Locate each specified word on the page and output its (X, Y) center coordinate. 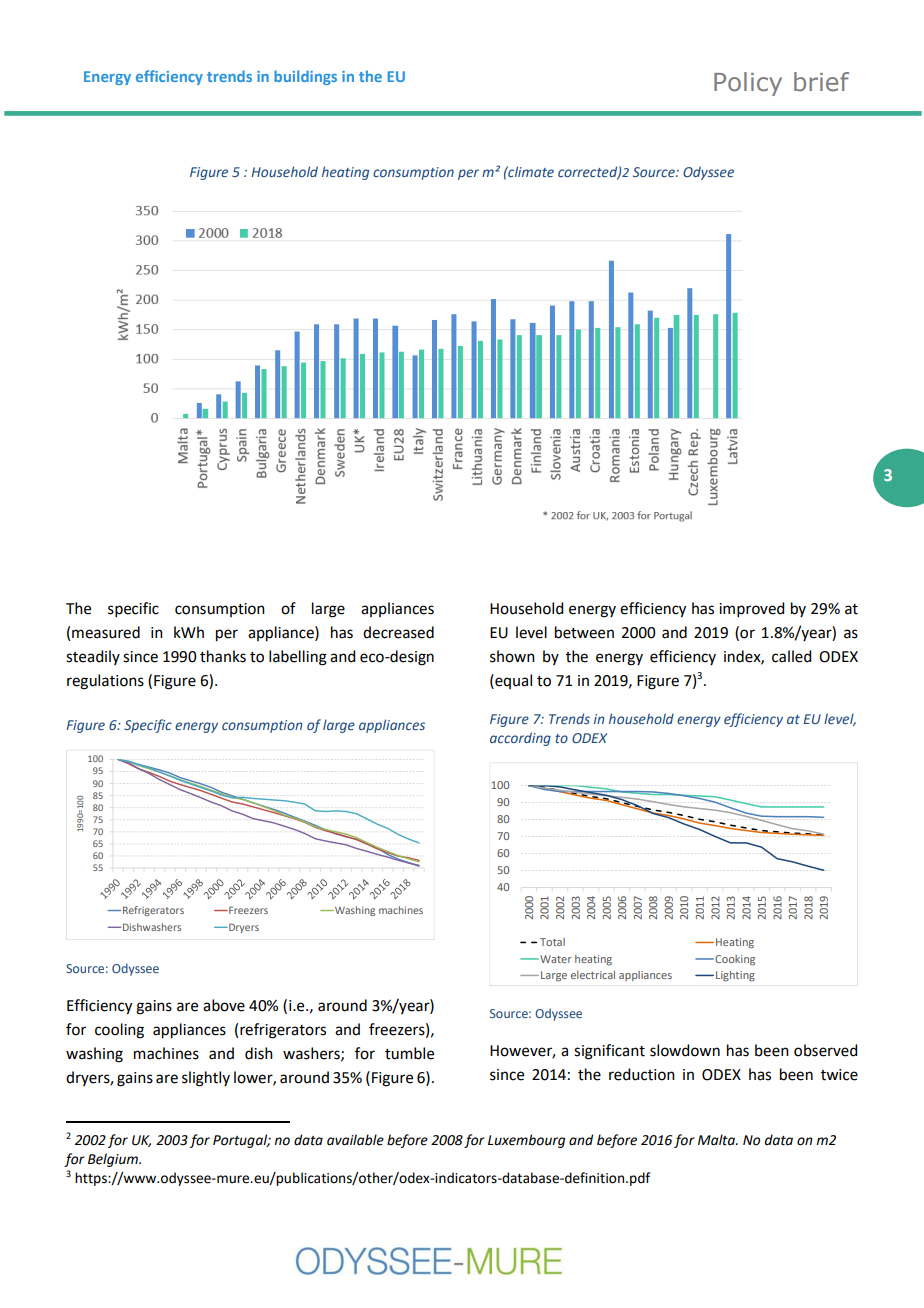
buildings (305, 77)
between (584, 632)
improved (751, 609)
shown (512, 656)
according (520, 739)
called (791, 656)
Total (552, 942)
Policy (748, 84)
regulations (105, 682)
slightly (206, 1079)
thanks (223, 656)
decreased (398, 632)
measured (106, 632)
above (224, 1005)
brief (821, 82)
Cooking (734, 960)
